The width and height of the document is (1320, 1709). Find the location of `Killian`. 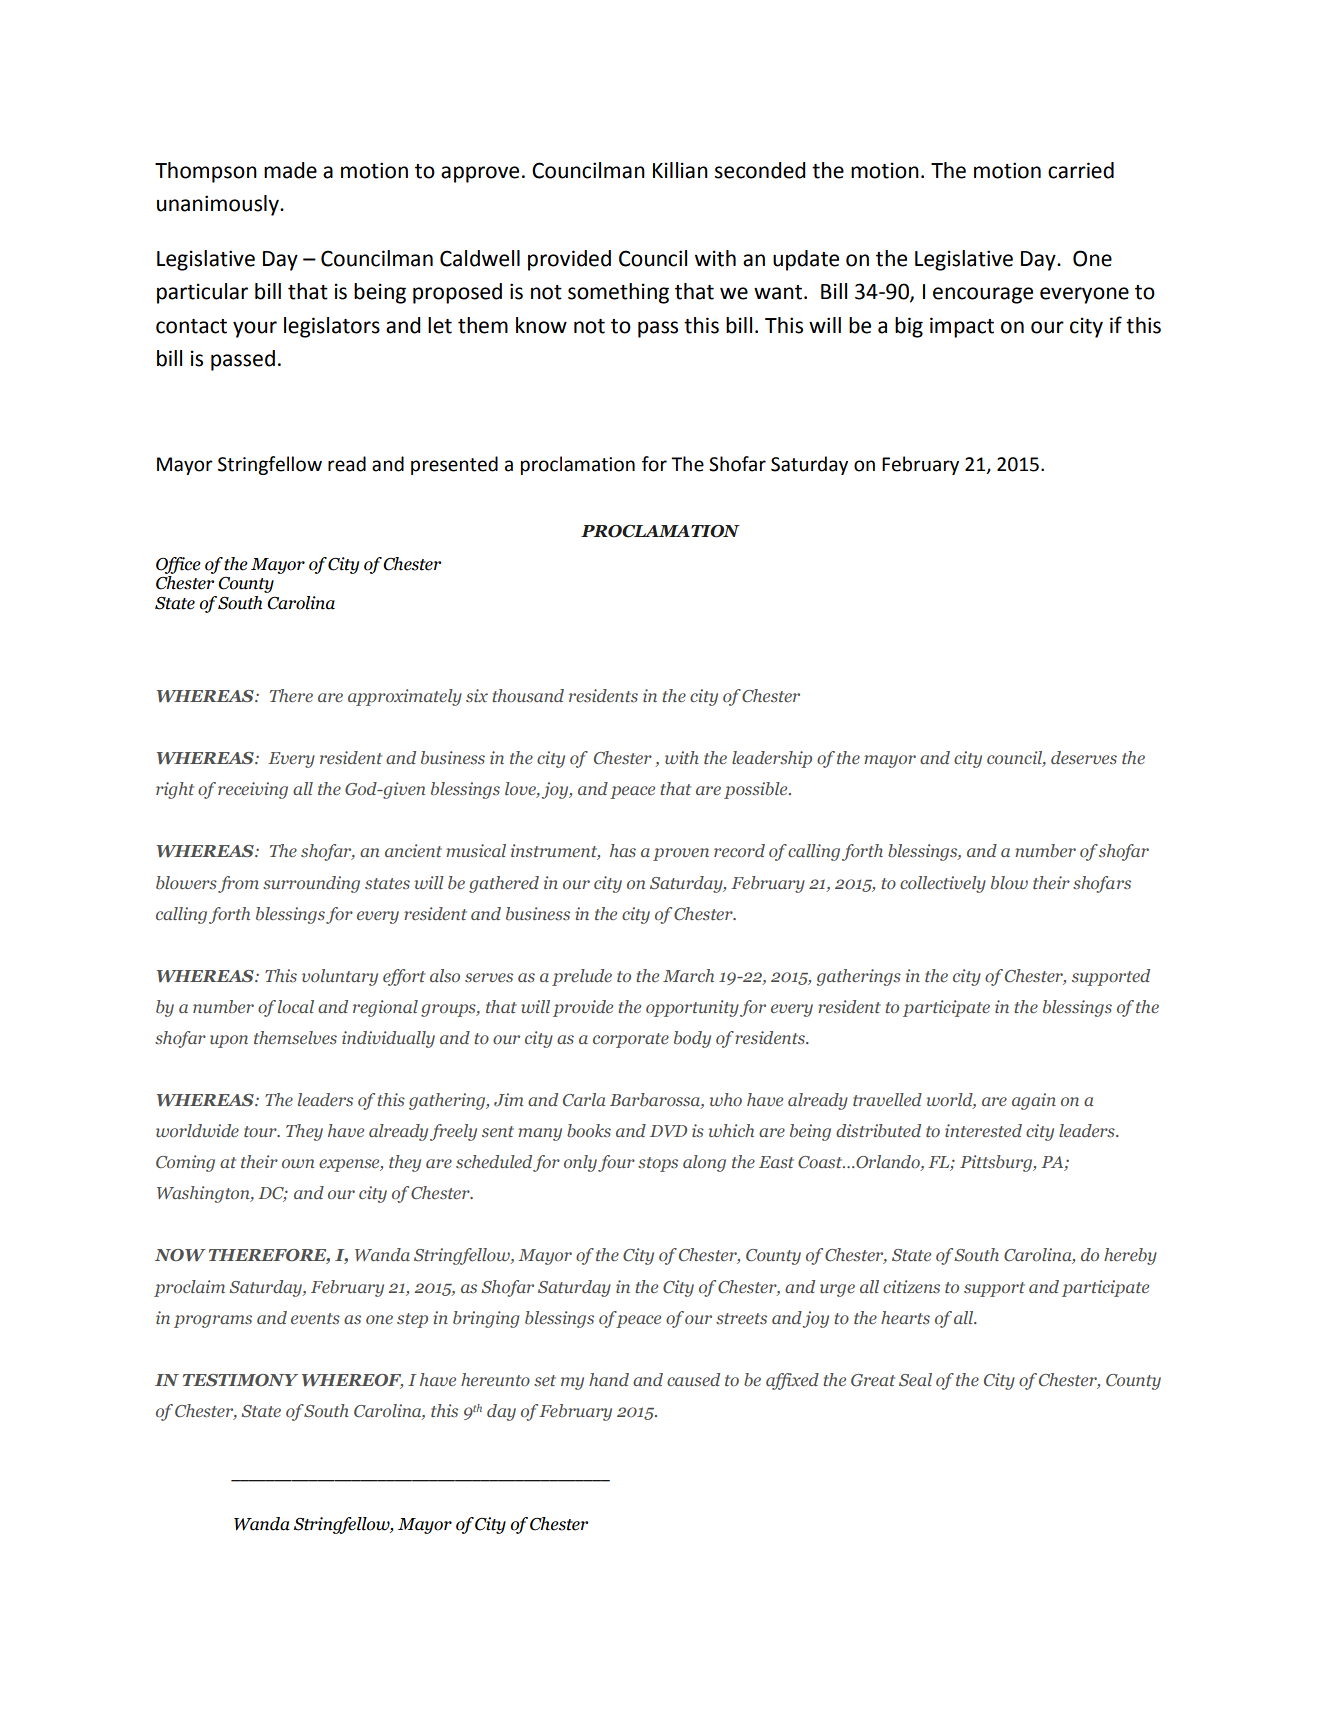

Killian is located at coordinates (680, 170).
